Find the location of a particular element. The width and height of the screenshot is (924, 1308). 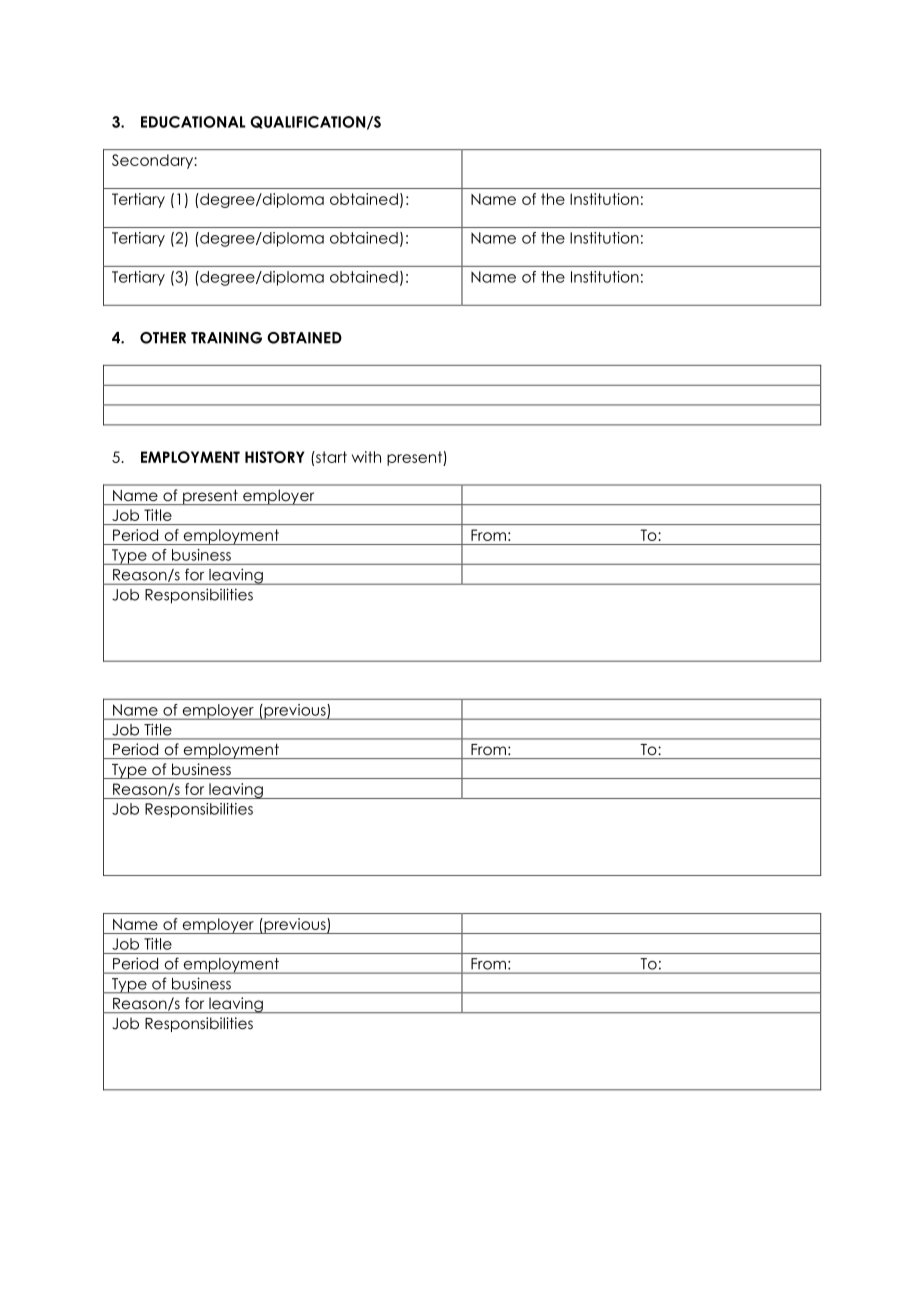

TRAINING is located at coordinates (226, 338).
